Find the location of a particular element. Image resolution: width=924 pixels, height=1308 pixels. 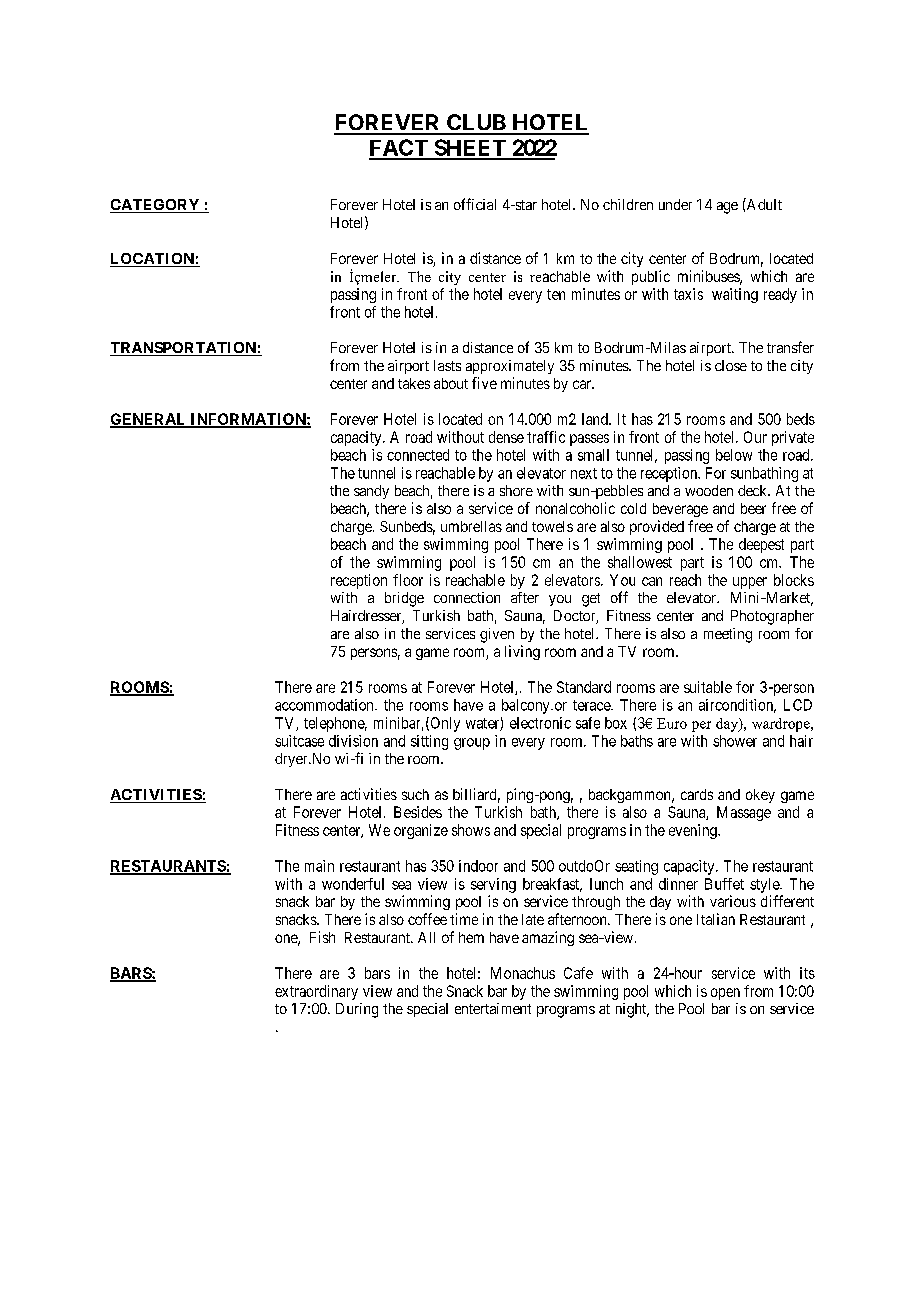

under is located at coordinates (675, 204).
